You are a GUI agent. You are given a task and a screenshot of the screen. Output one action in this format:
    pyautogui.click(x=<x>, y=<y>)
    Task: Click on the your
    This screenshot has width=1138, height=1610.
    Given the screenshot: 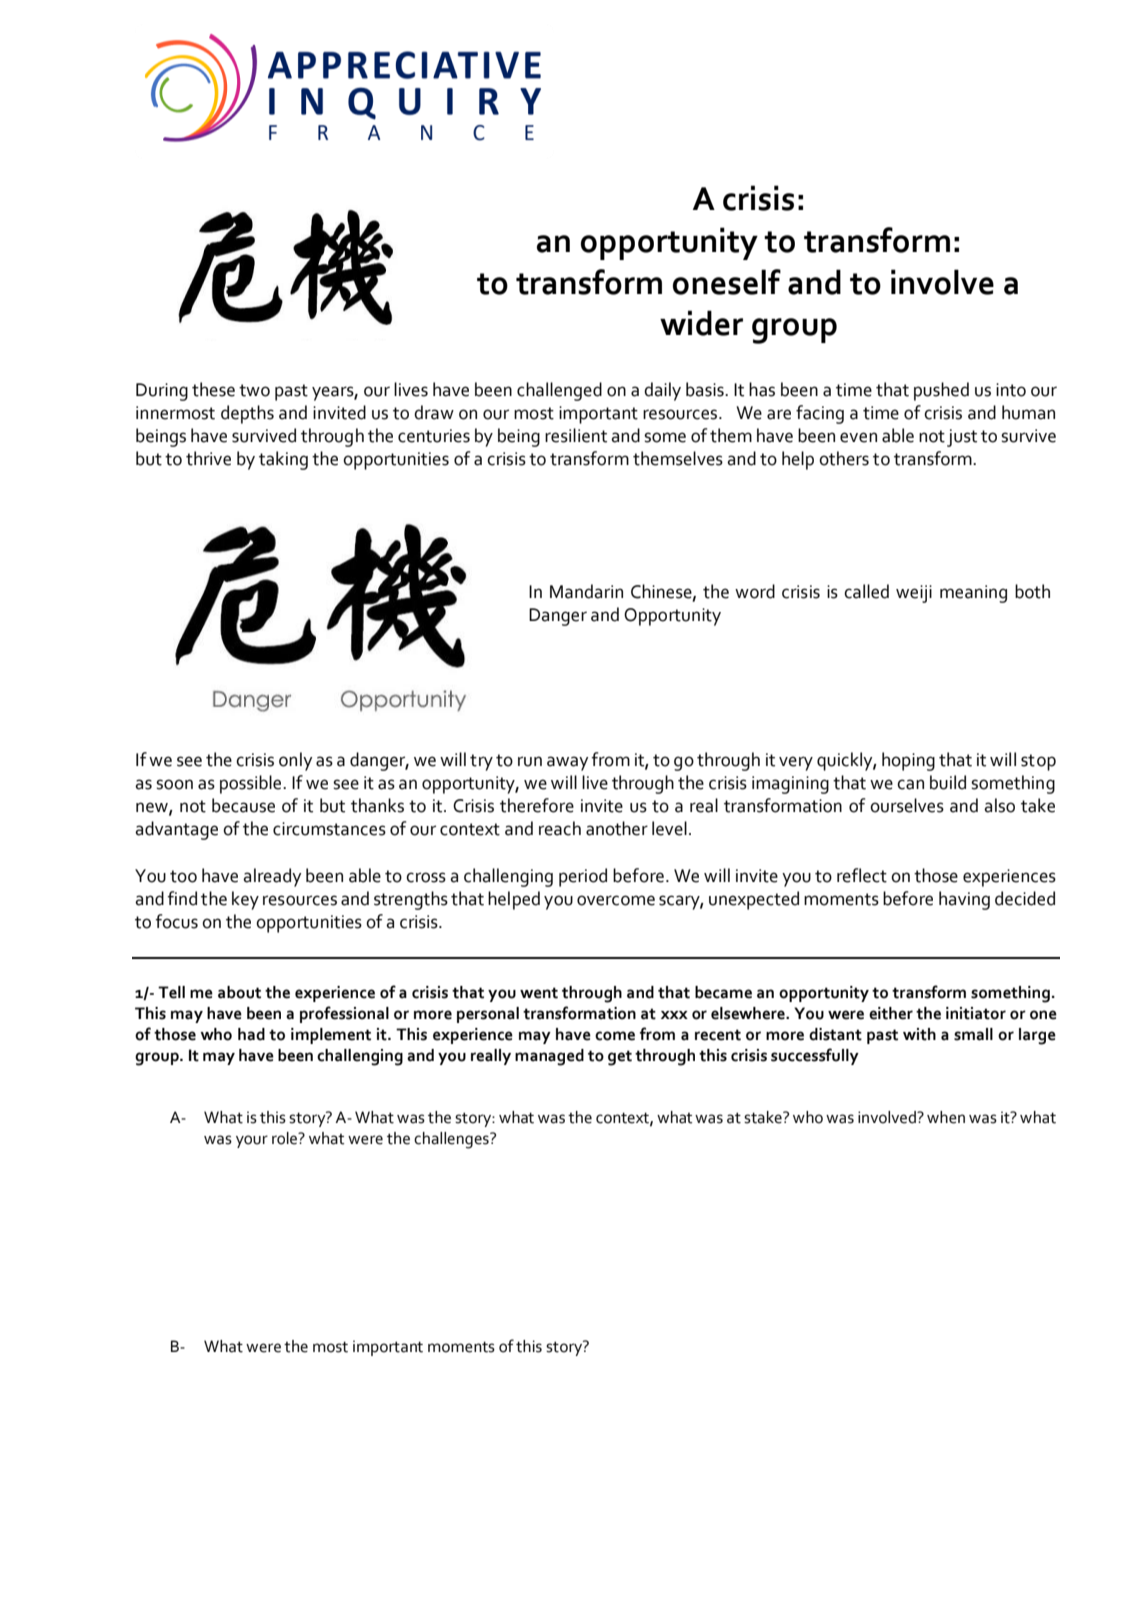 What is the action you would take?
    pyautogui.click(x=252, y=1141)
